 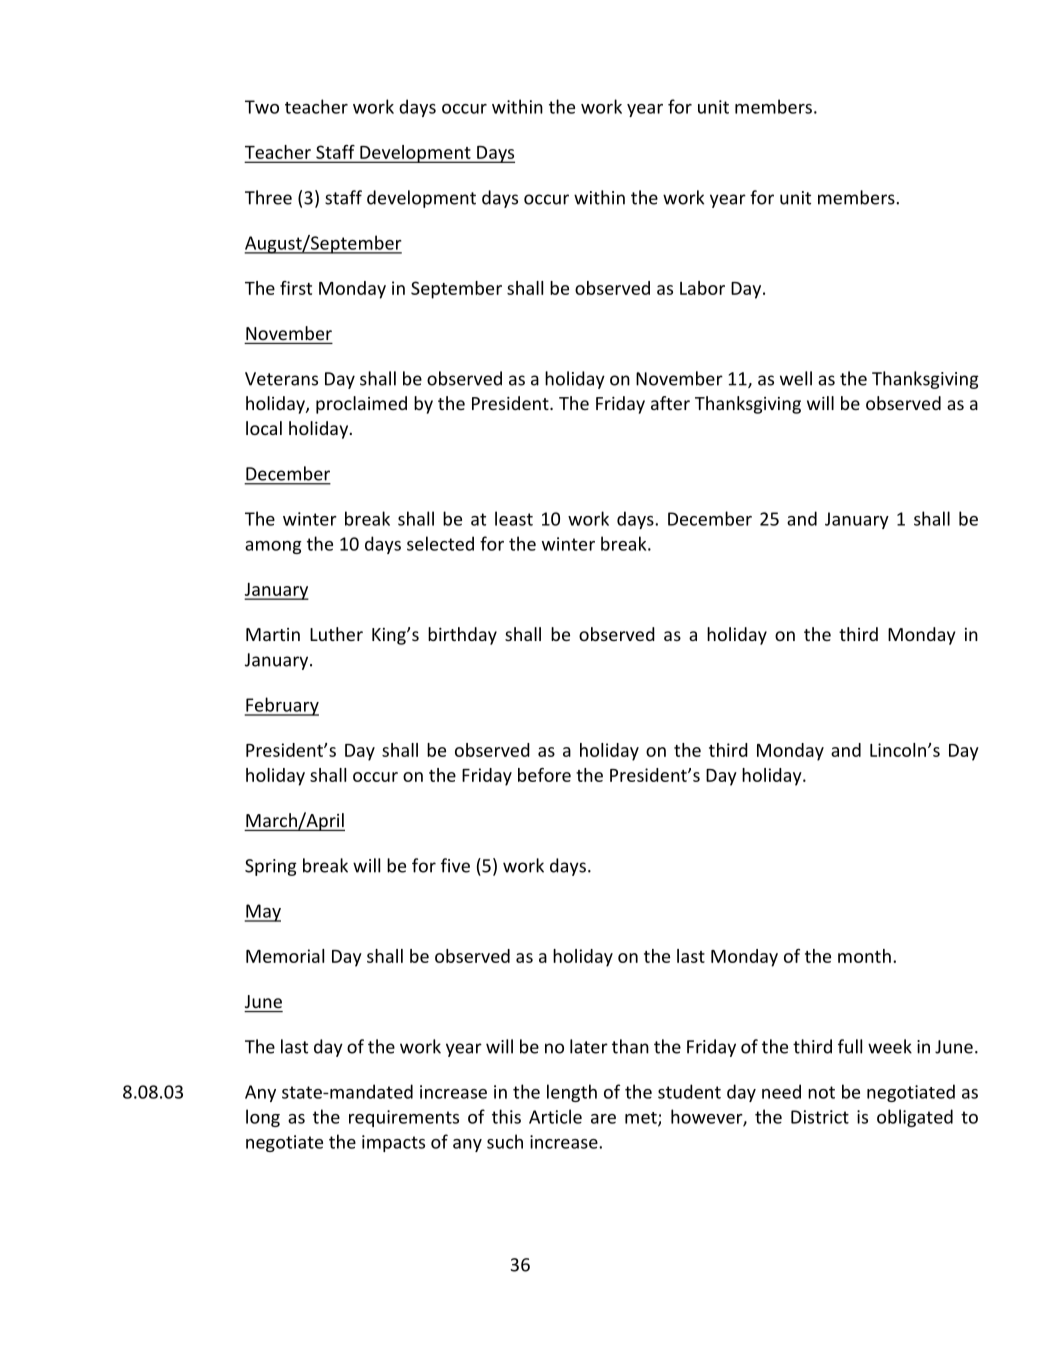 What do you see at coordinates (404, 1118) in the image?
I see `requirements` at bounding box center [404, 1118].
